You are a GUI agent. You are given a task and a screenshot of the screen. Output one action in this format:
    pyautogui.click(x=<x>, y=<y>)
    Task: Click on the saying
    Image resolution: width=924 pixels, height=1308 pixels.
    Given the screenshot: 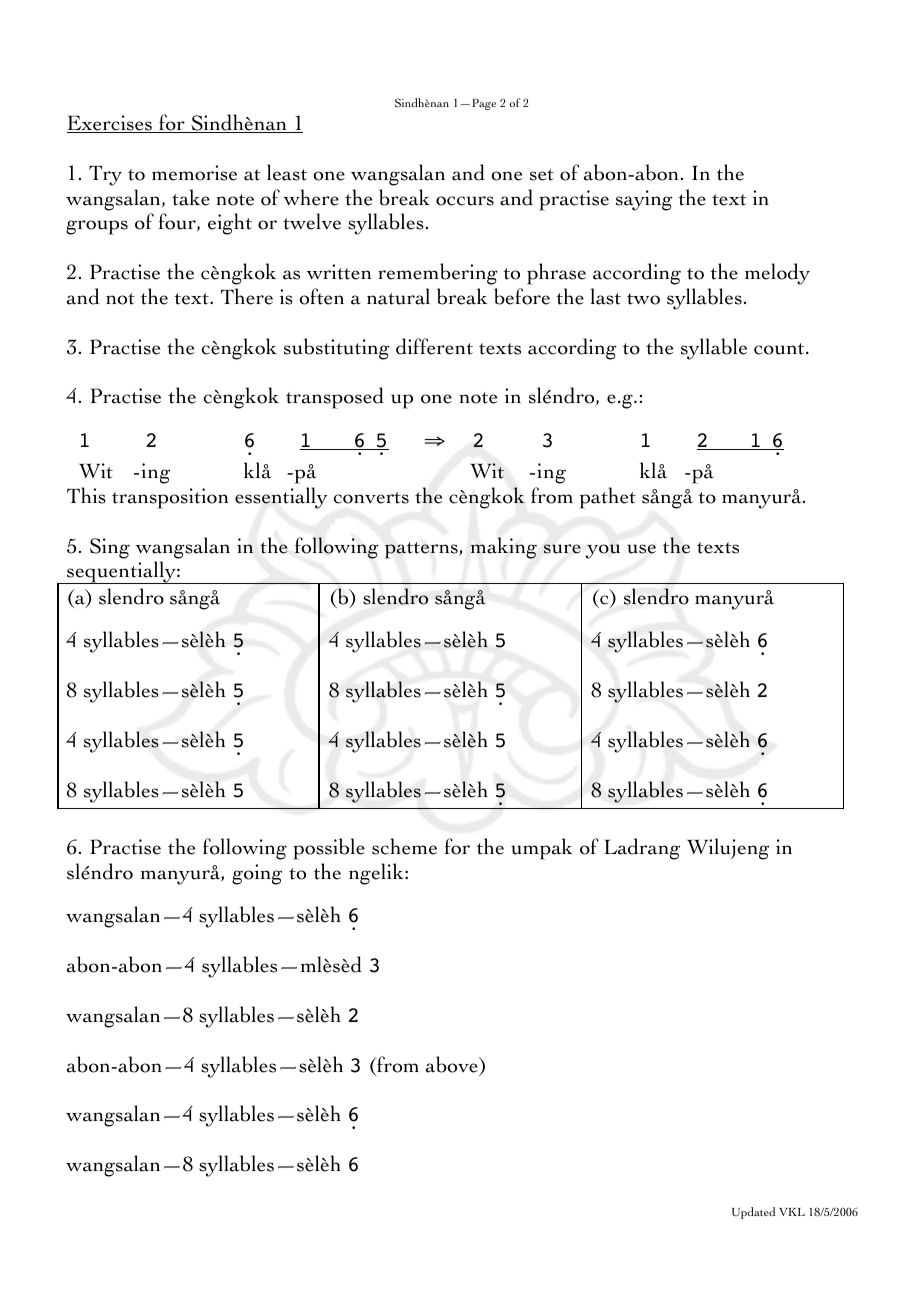 What is the action you would take?
    pyautogui.click(x=644, y=200)
